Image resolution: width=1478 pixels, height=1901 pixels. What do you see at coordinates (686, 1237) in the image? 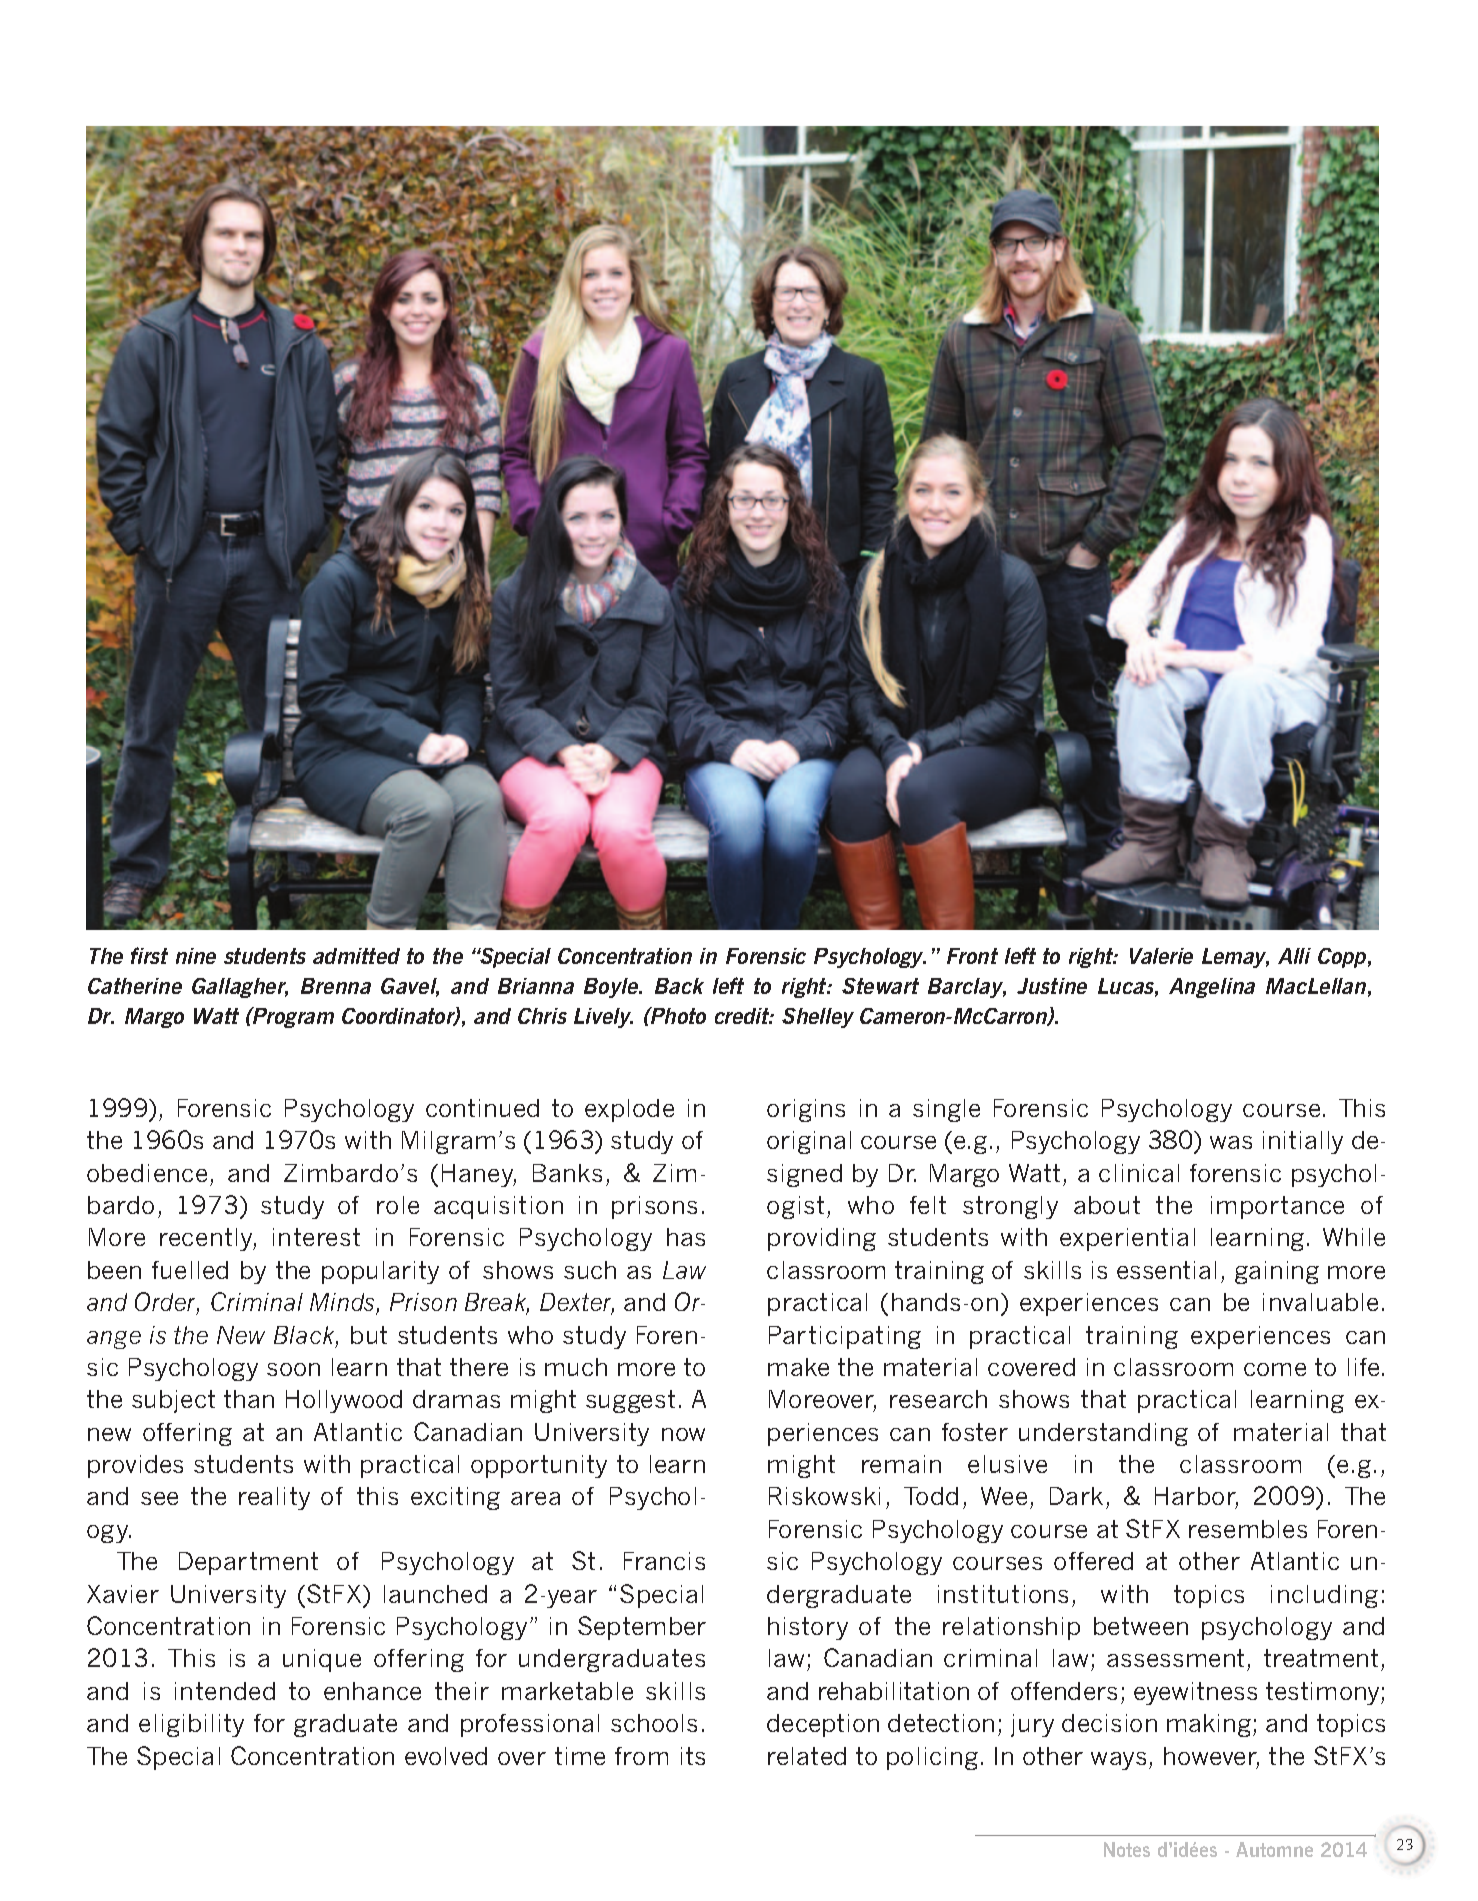
I see `has` at bounding box center [686, 1237].
